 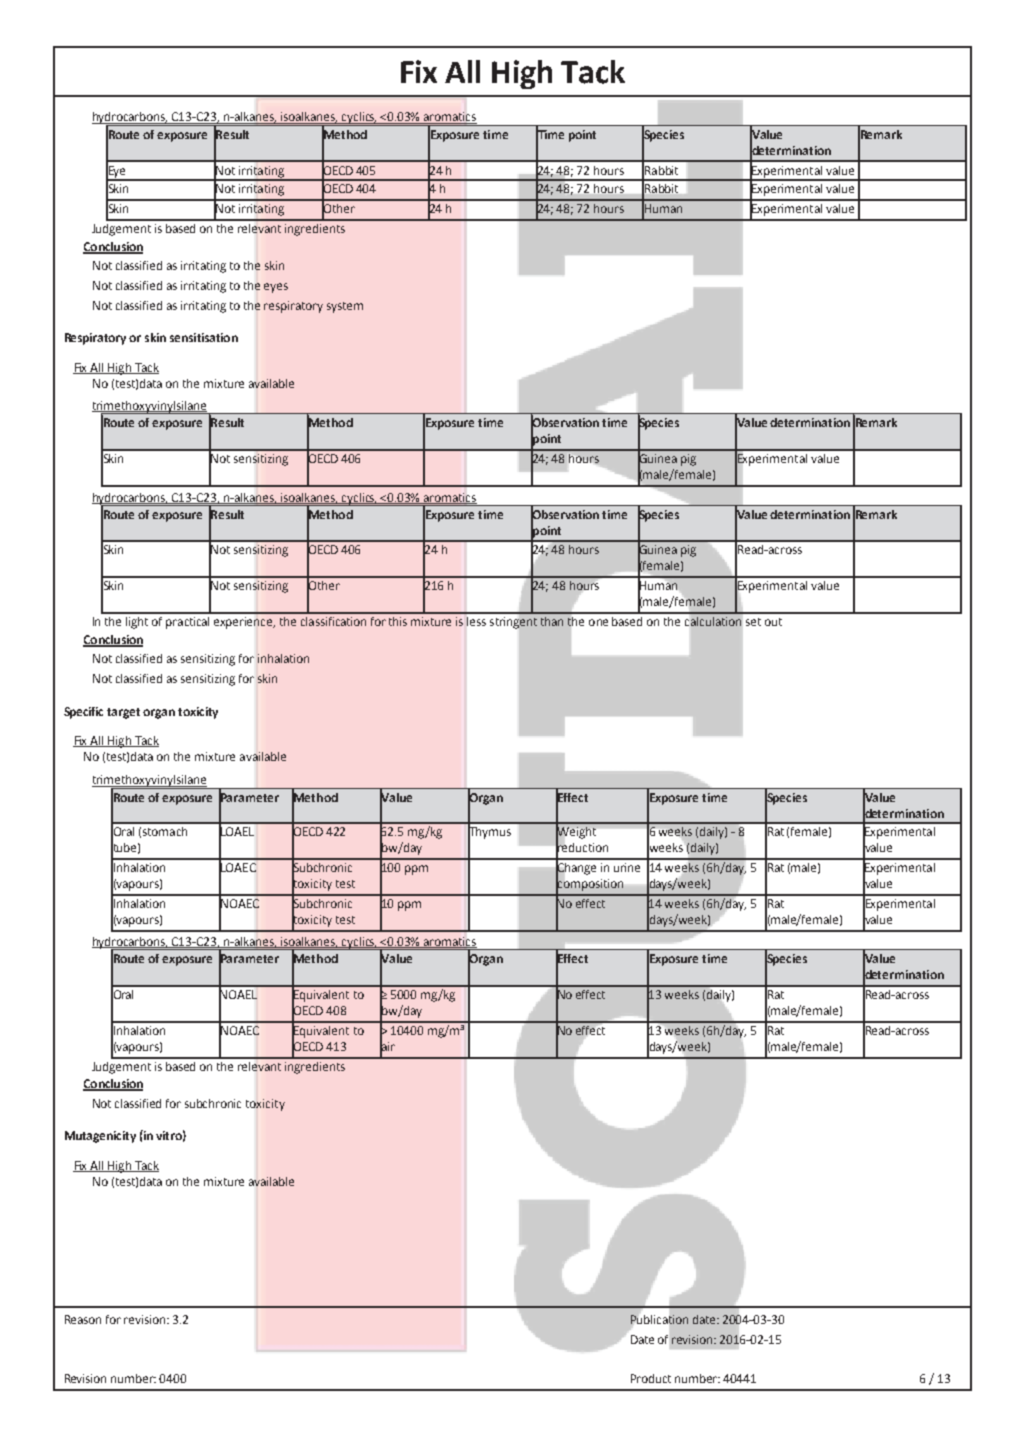 What do you see at coordinates (627, 867) in the page?
I see `urine` at bounding box center [627, 867].
